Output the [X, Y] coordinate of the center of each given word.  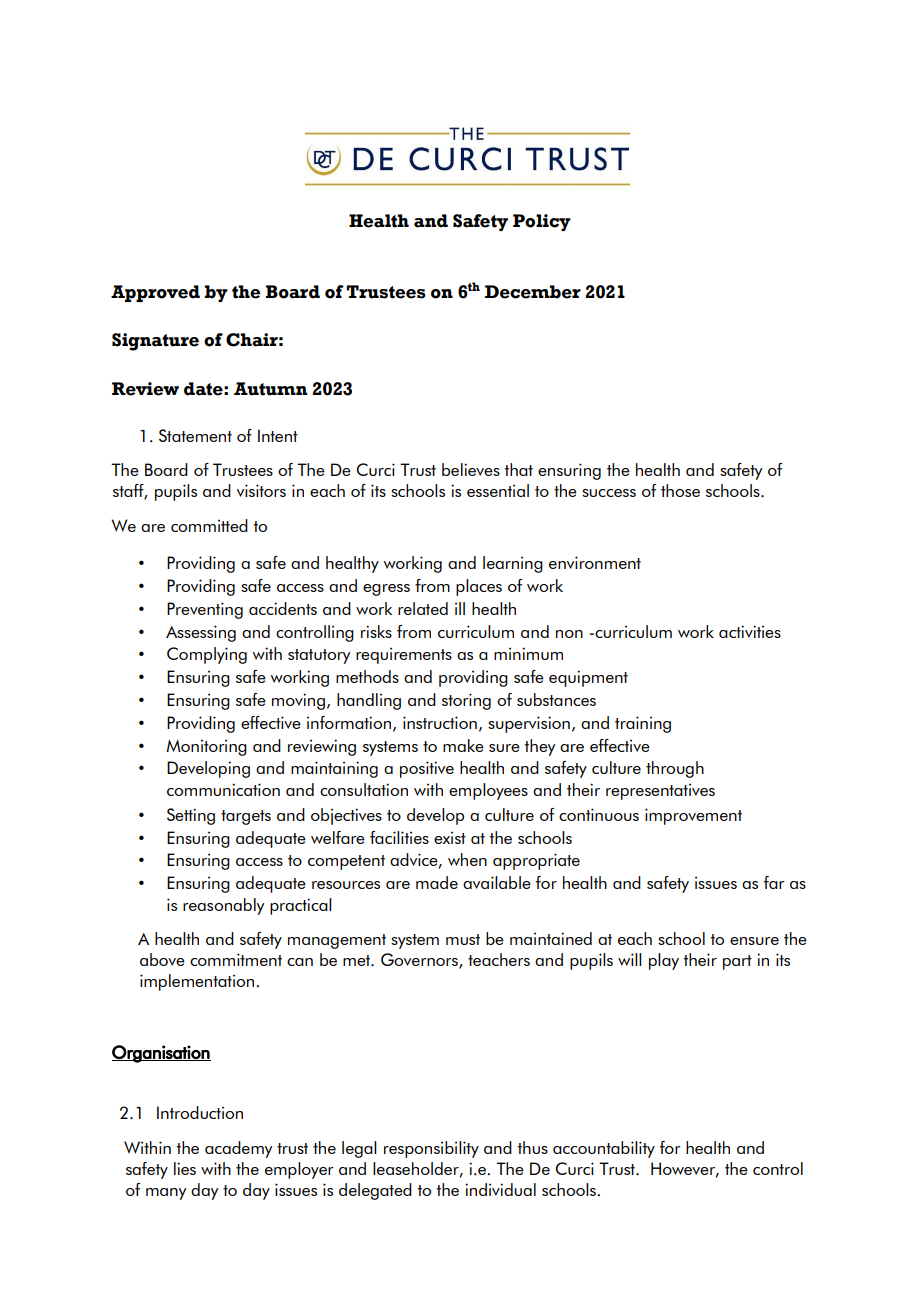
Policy [542, 222]
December [533, 292]
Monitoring [206, 747]
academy [238, 1149]
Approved [155, 293]
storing [466, 701]
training [643, 724]
